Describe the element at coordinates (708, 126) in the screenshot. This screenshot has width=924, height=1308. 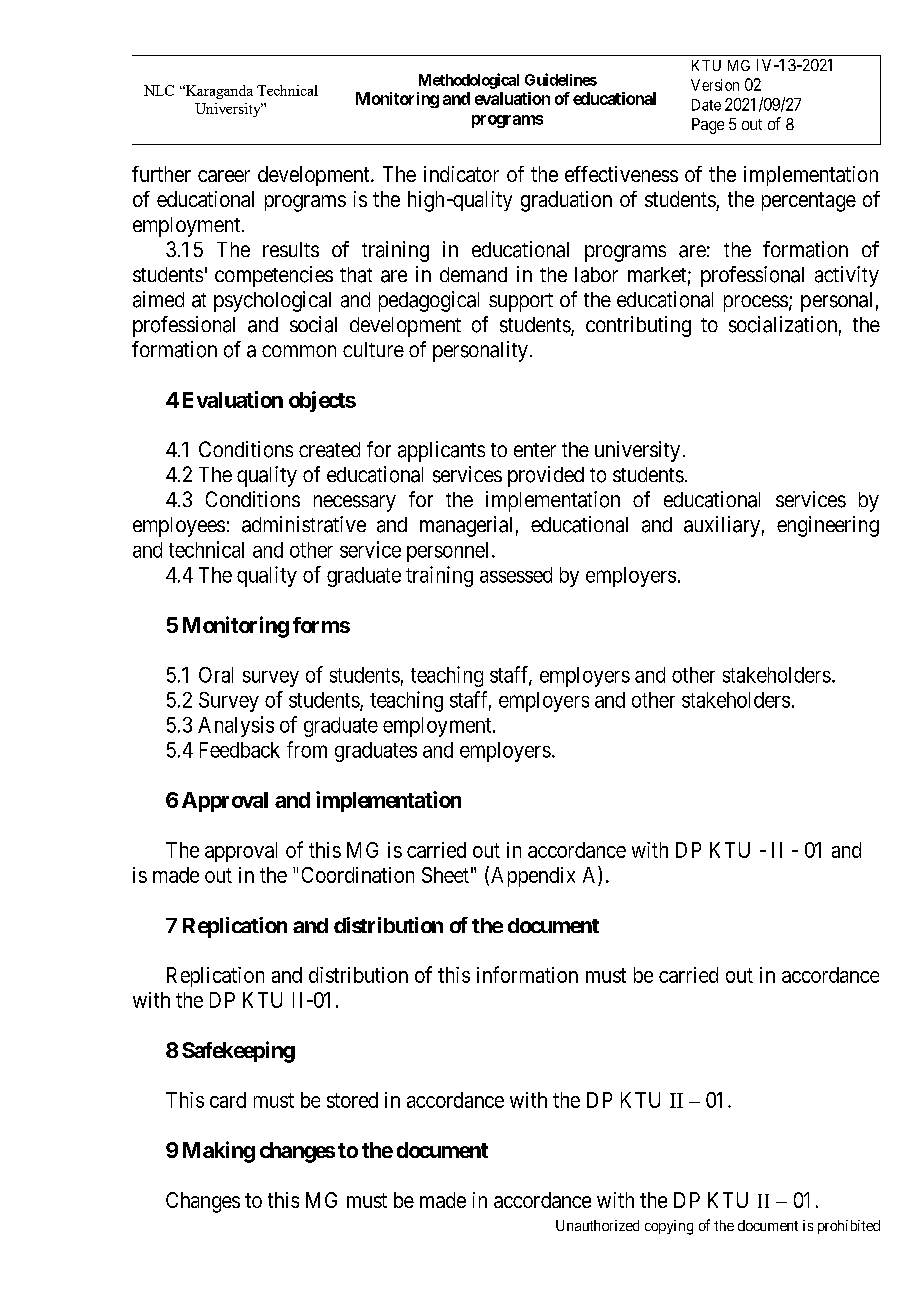
I see `Page` at that location.
